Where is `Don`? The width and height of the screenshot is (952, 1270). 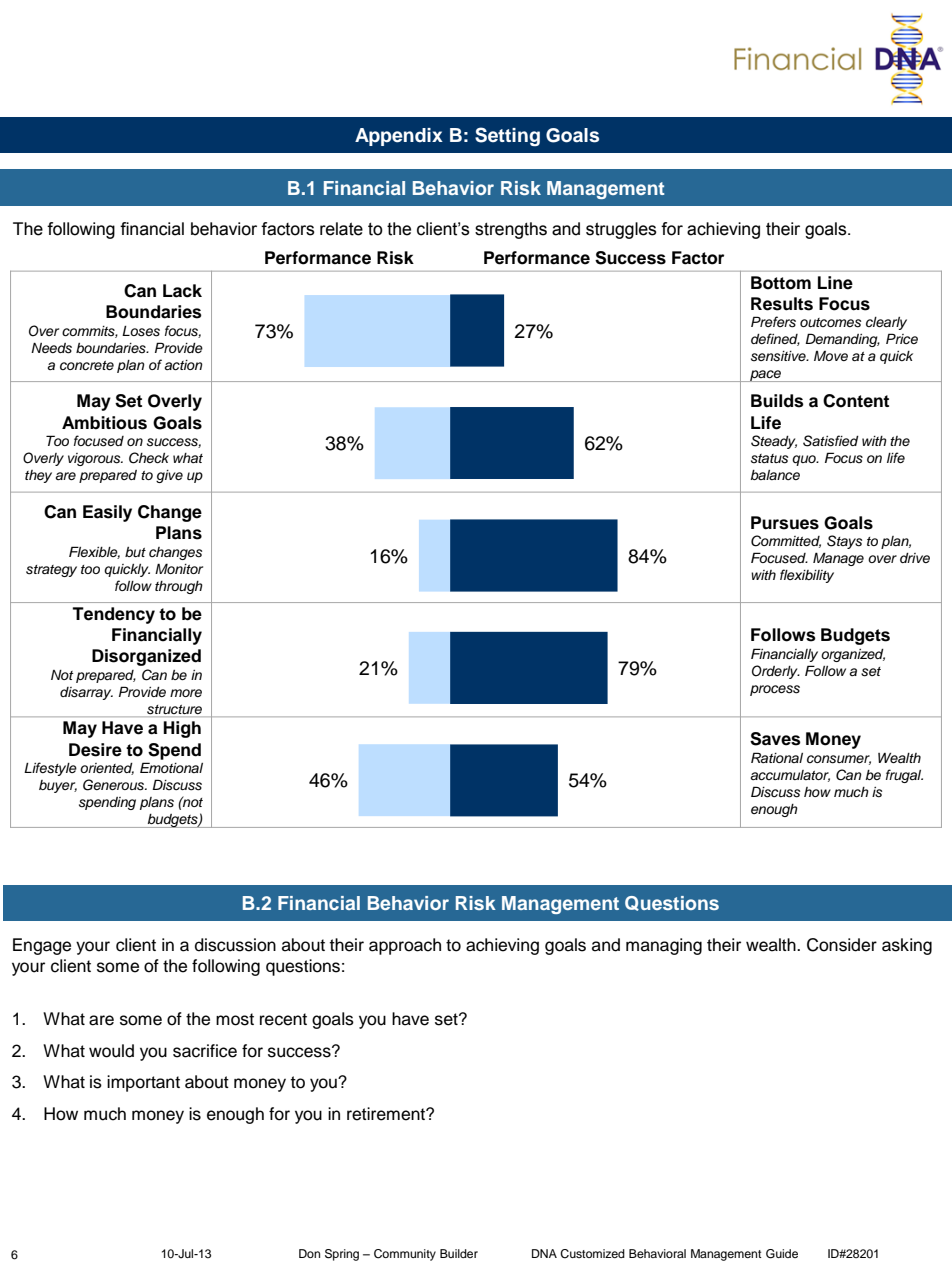
Don is located at coordinates (309, 1253).
